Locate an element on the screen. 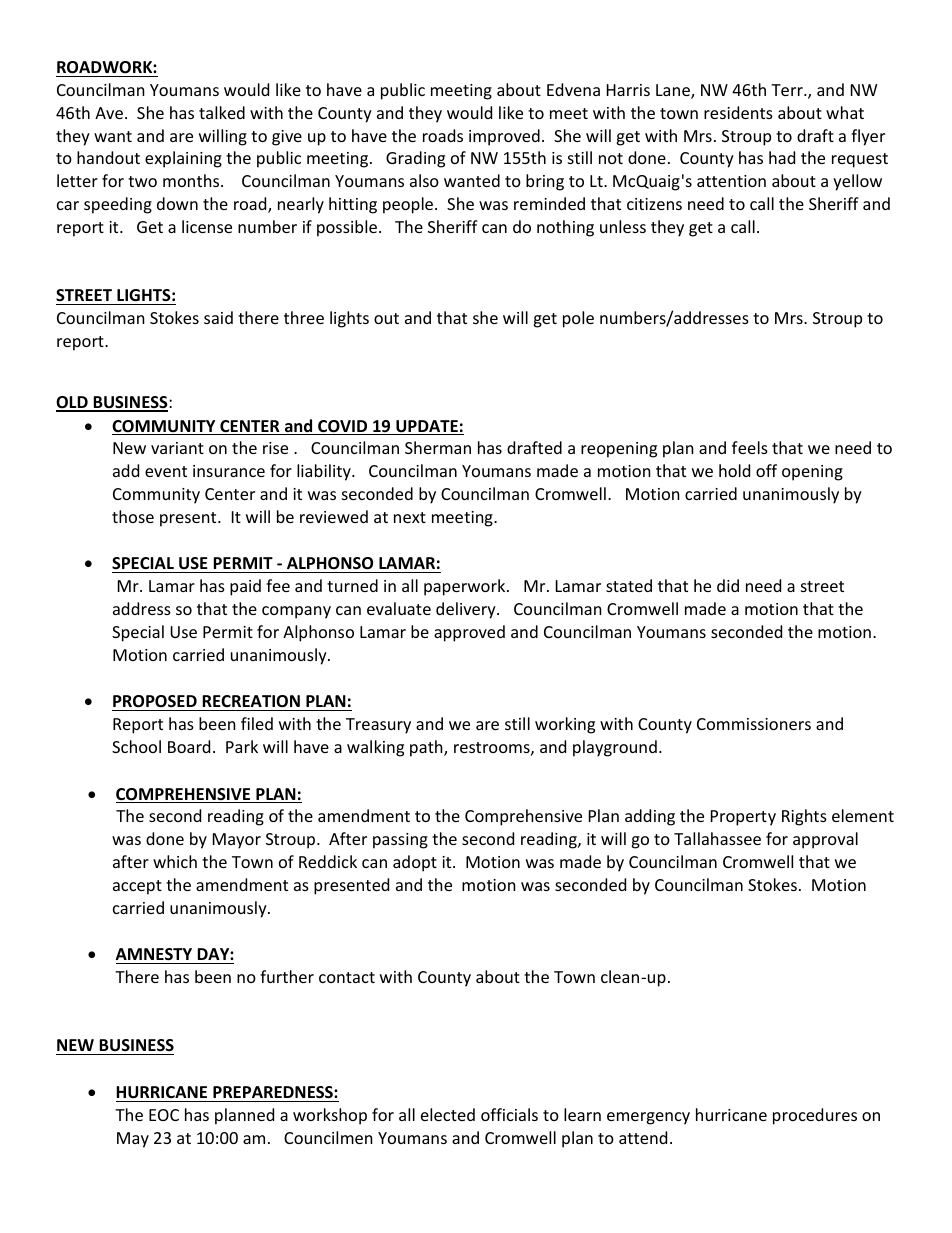 The width and height of the screenshot is (952, 1233). delivery is located at coordinates (467, 610).
